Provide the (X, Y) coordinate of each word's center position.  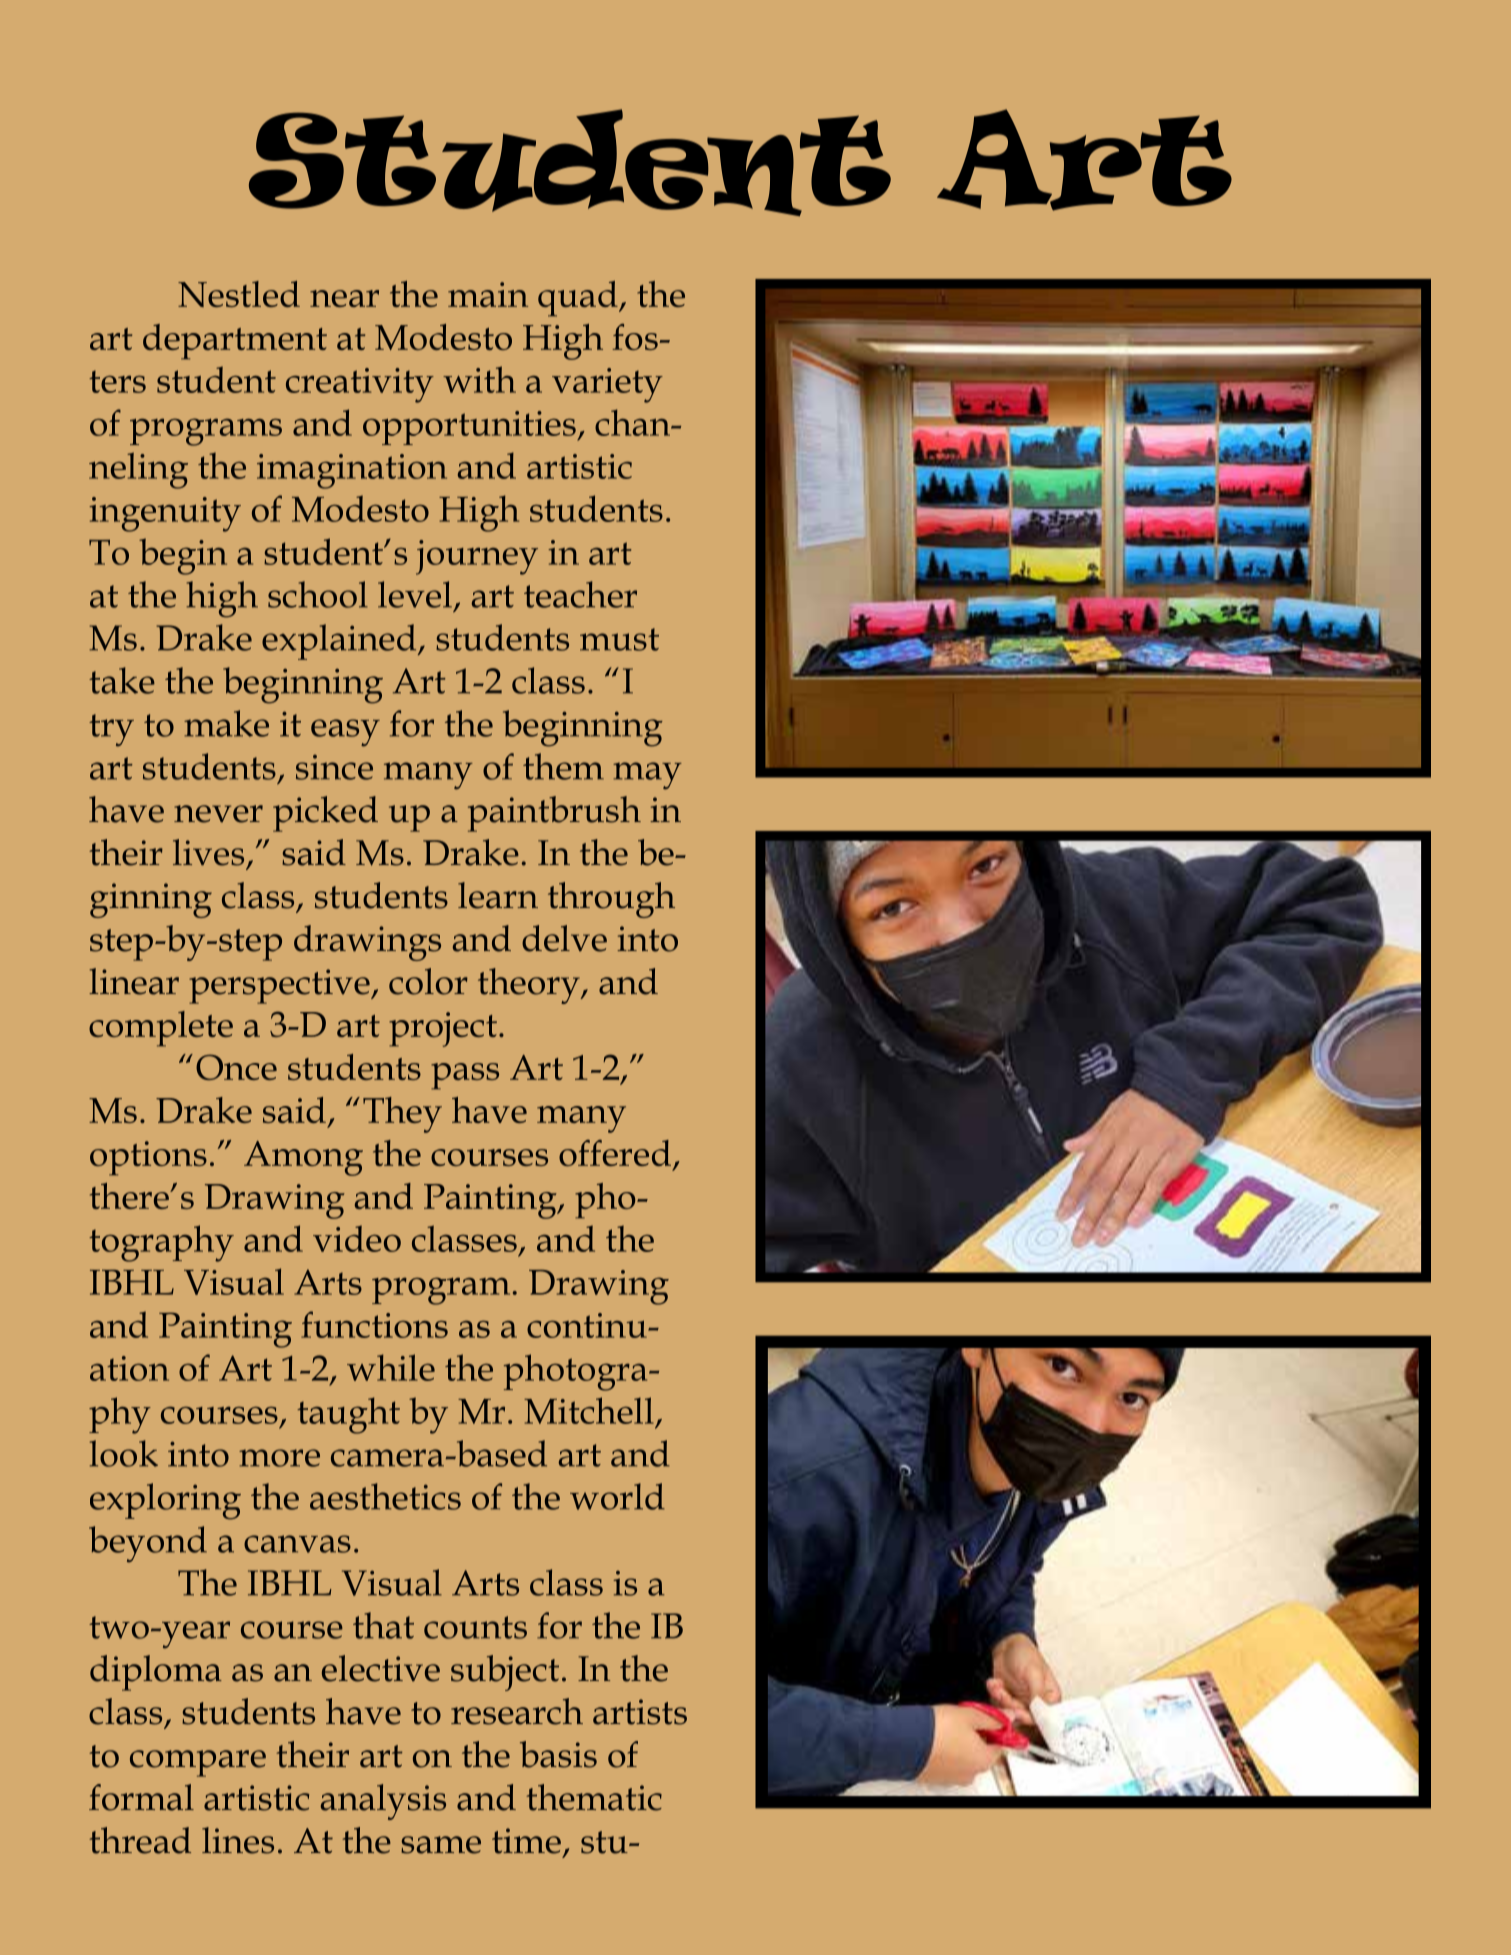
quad (579, 299)
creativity (360, 385)
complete (161, 1029)
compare (198, 1763)
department (235, 342)
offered (615, 1153)
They (402, 1115)
